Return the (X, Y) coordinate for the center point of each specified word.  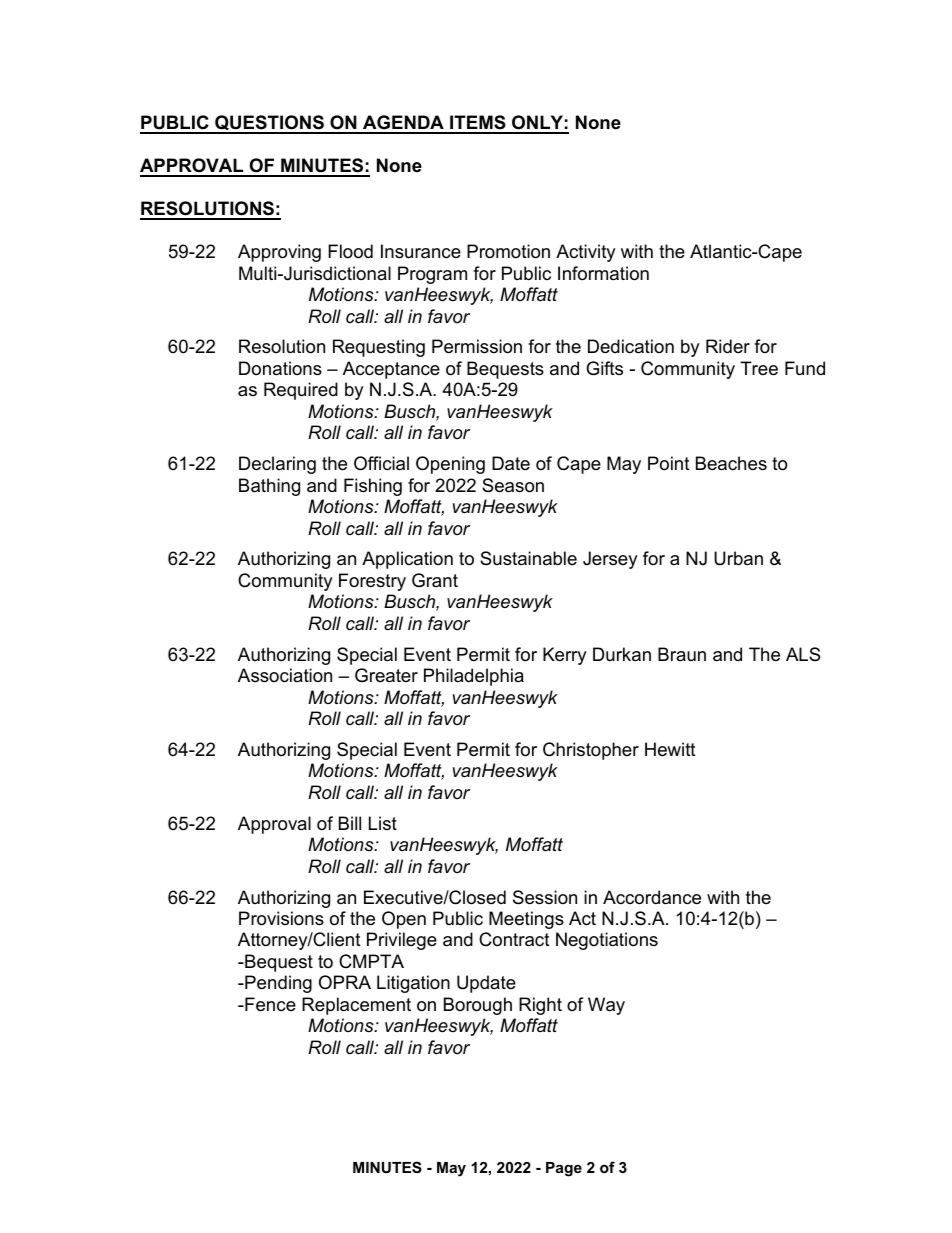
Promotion (508, 251)
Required (301, 391)
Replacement (356, 1006)
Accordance (652, 897)
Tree (759, 368)
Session (545, 897)
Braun (682, 654)
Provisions (281, 918)
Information (603, 273)
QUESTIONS (269, 124)
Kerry (565, 656)
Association (285, 675)
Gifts (604, 368)
